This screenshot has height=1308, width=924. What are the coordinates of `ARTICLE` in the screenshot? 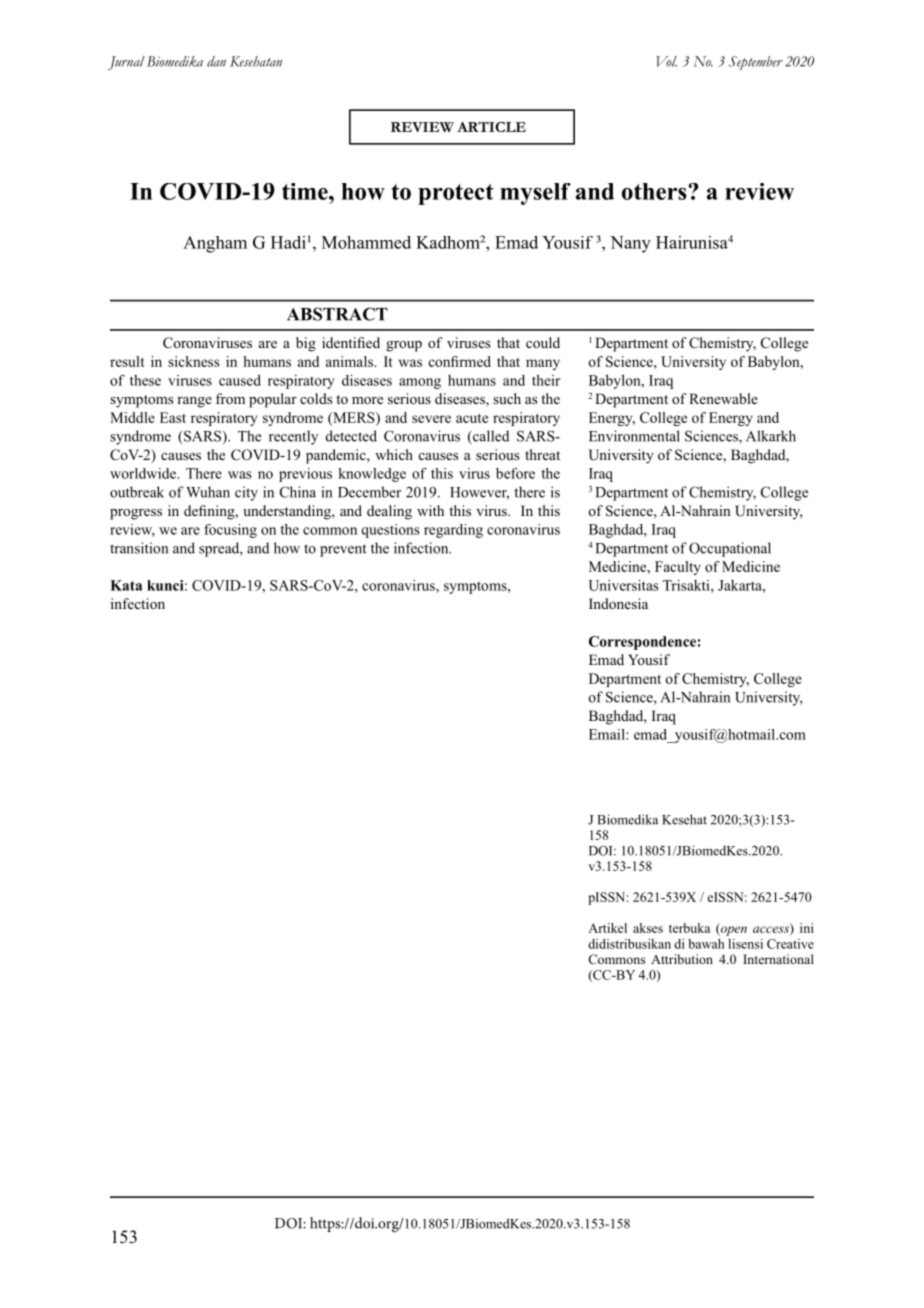 It's located at (491, 127).
